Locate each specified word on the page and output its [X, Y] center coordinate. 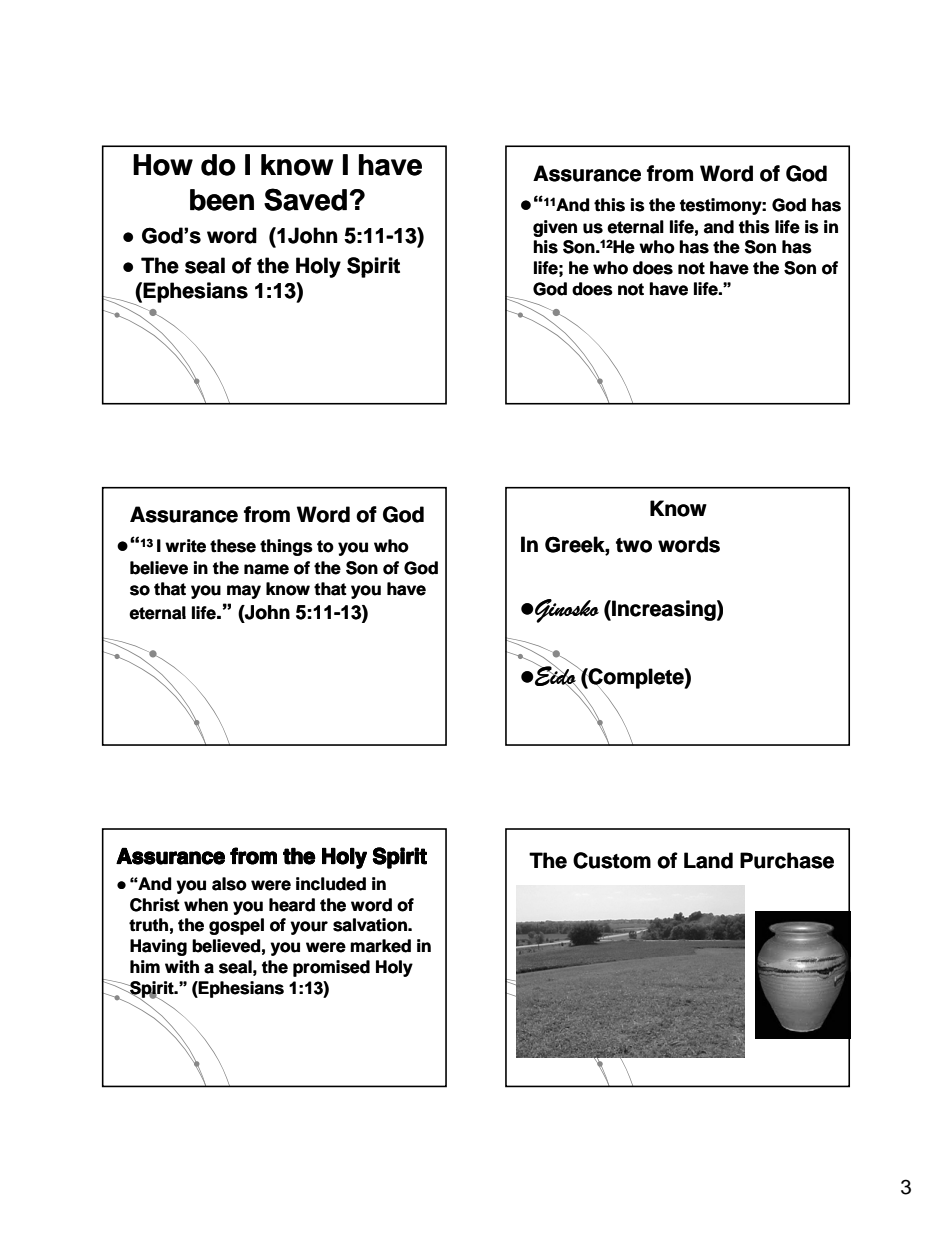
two [634, 545]
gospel [236, 926]
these [233, 546]
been [222, 200]
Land [708, 860]
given [555, 228]
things [286, 547]
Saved [305, 199]
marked [380, 946]
